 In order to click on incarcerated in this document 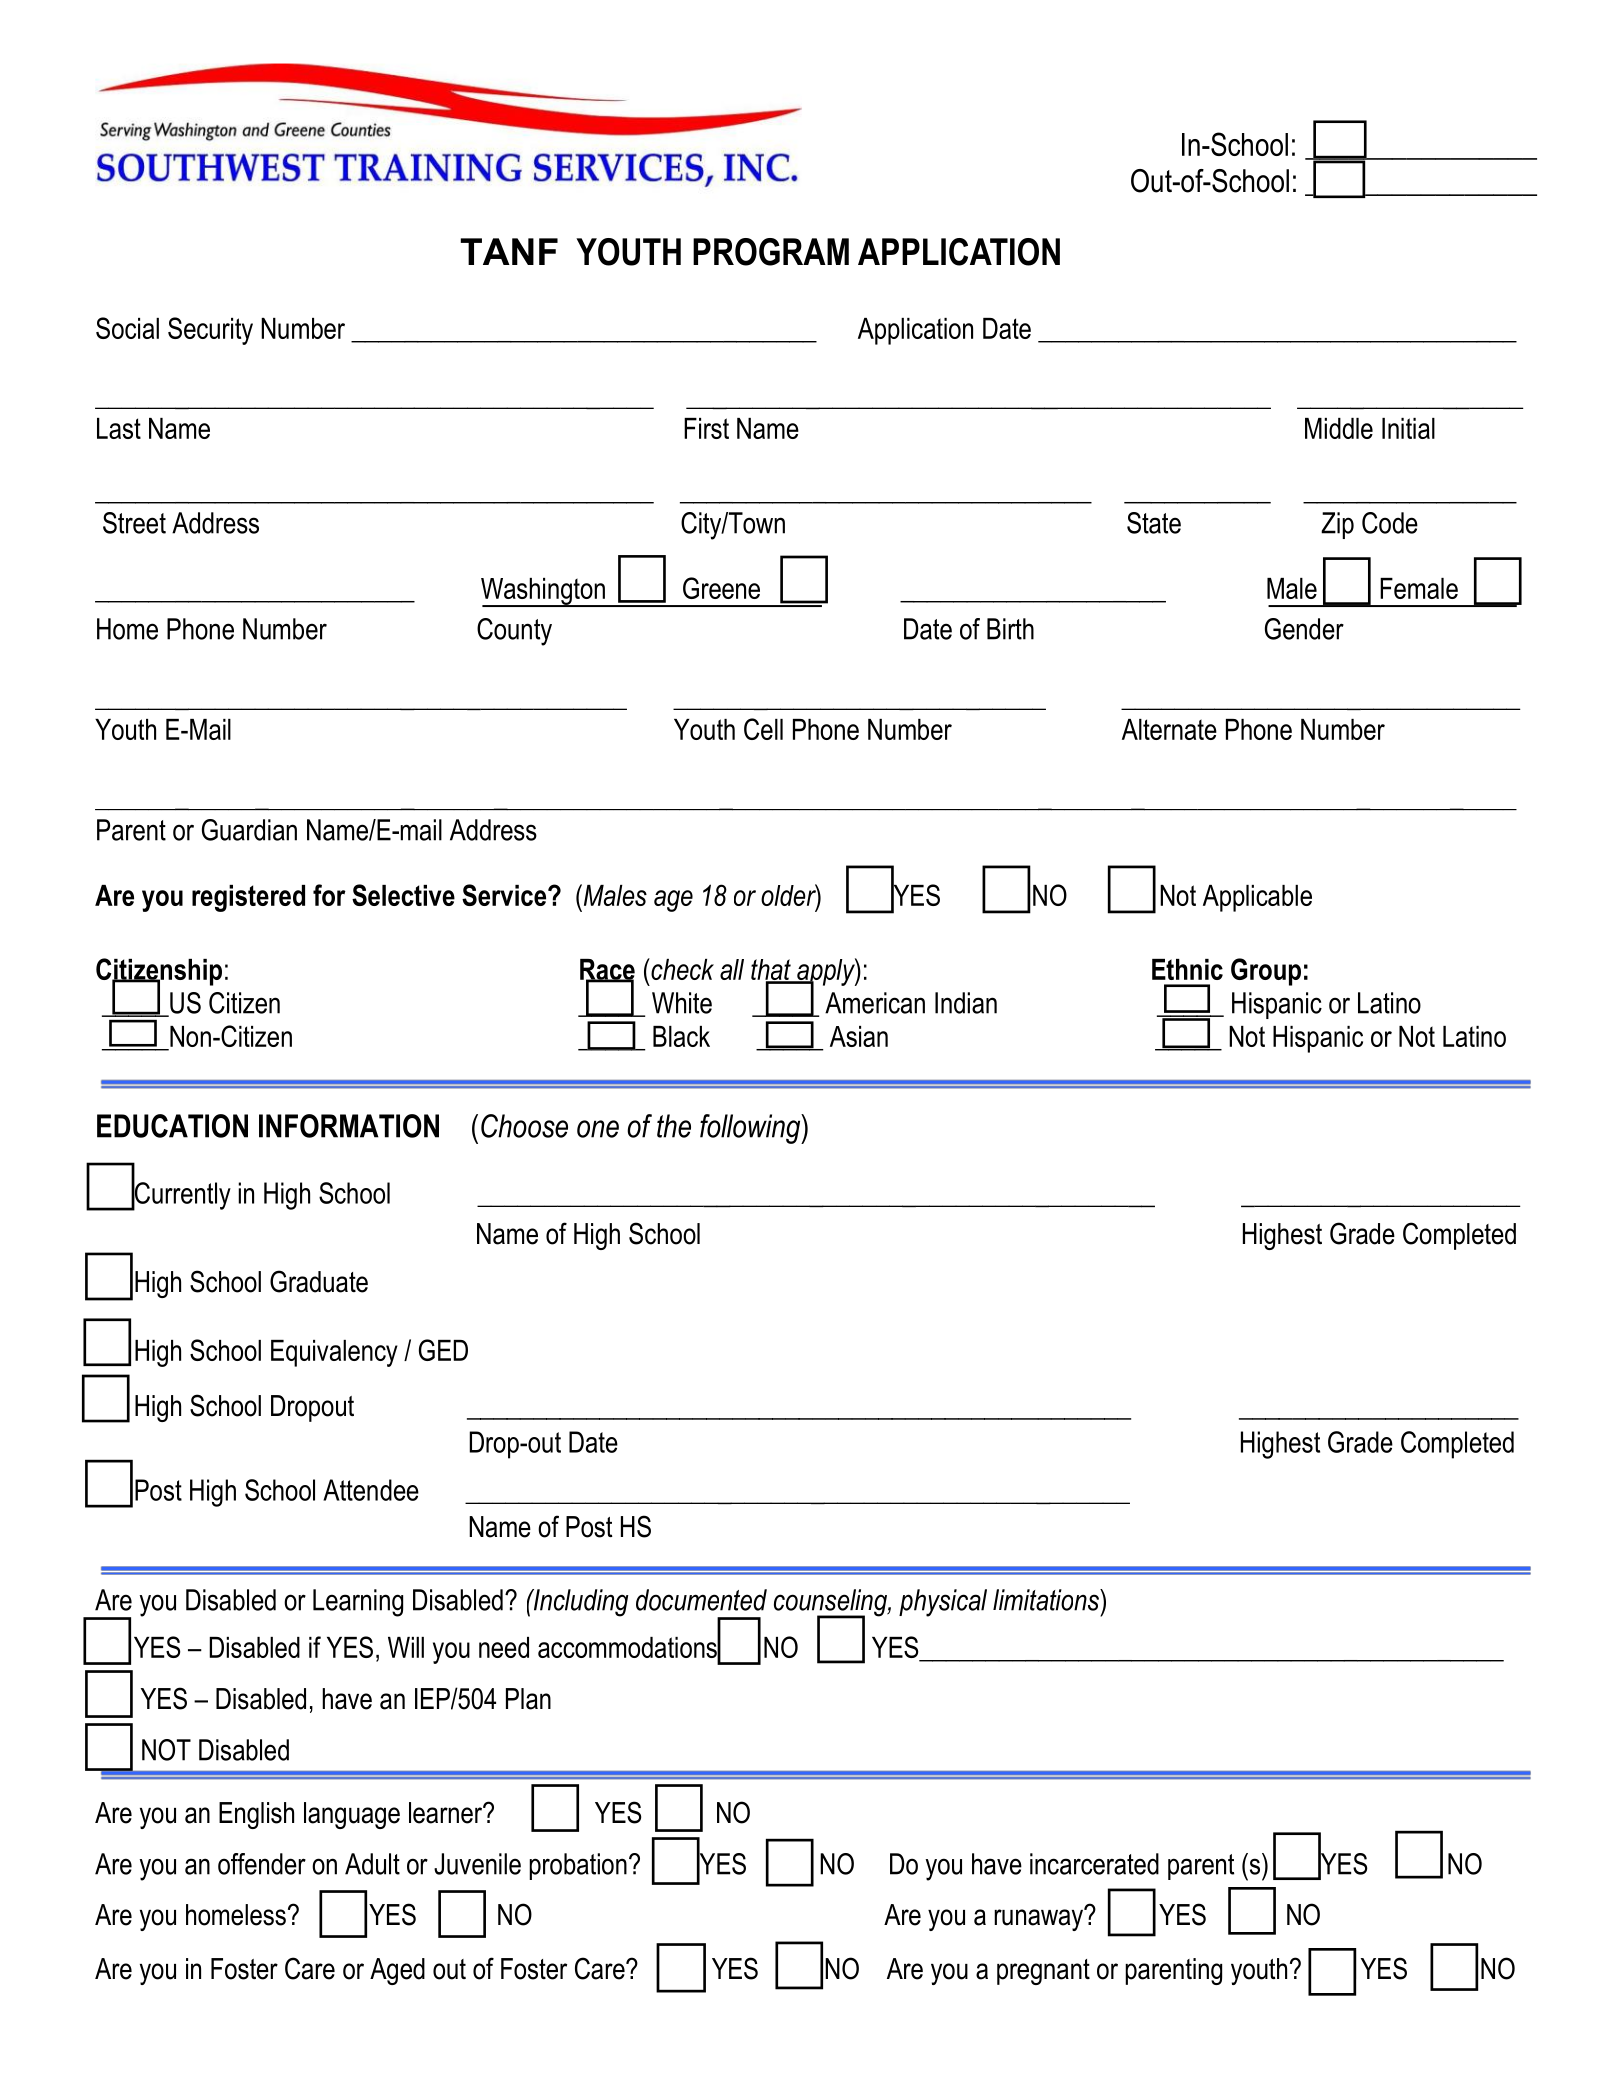, I will do `click(1094, 1864)`.
